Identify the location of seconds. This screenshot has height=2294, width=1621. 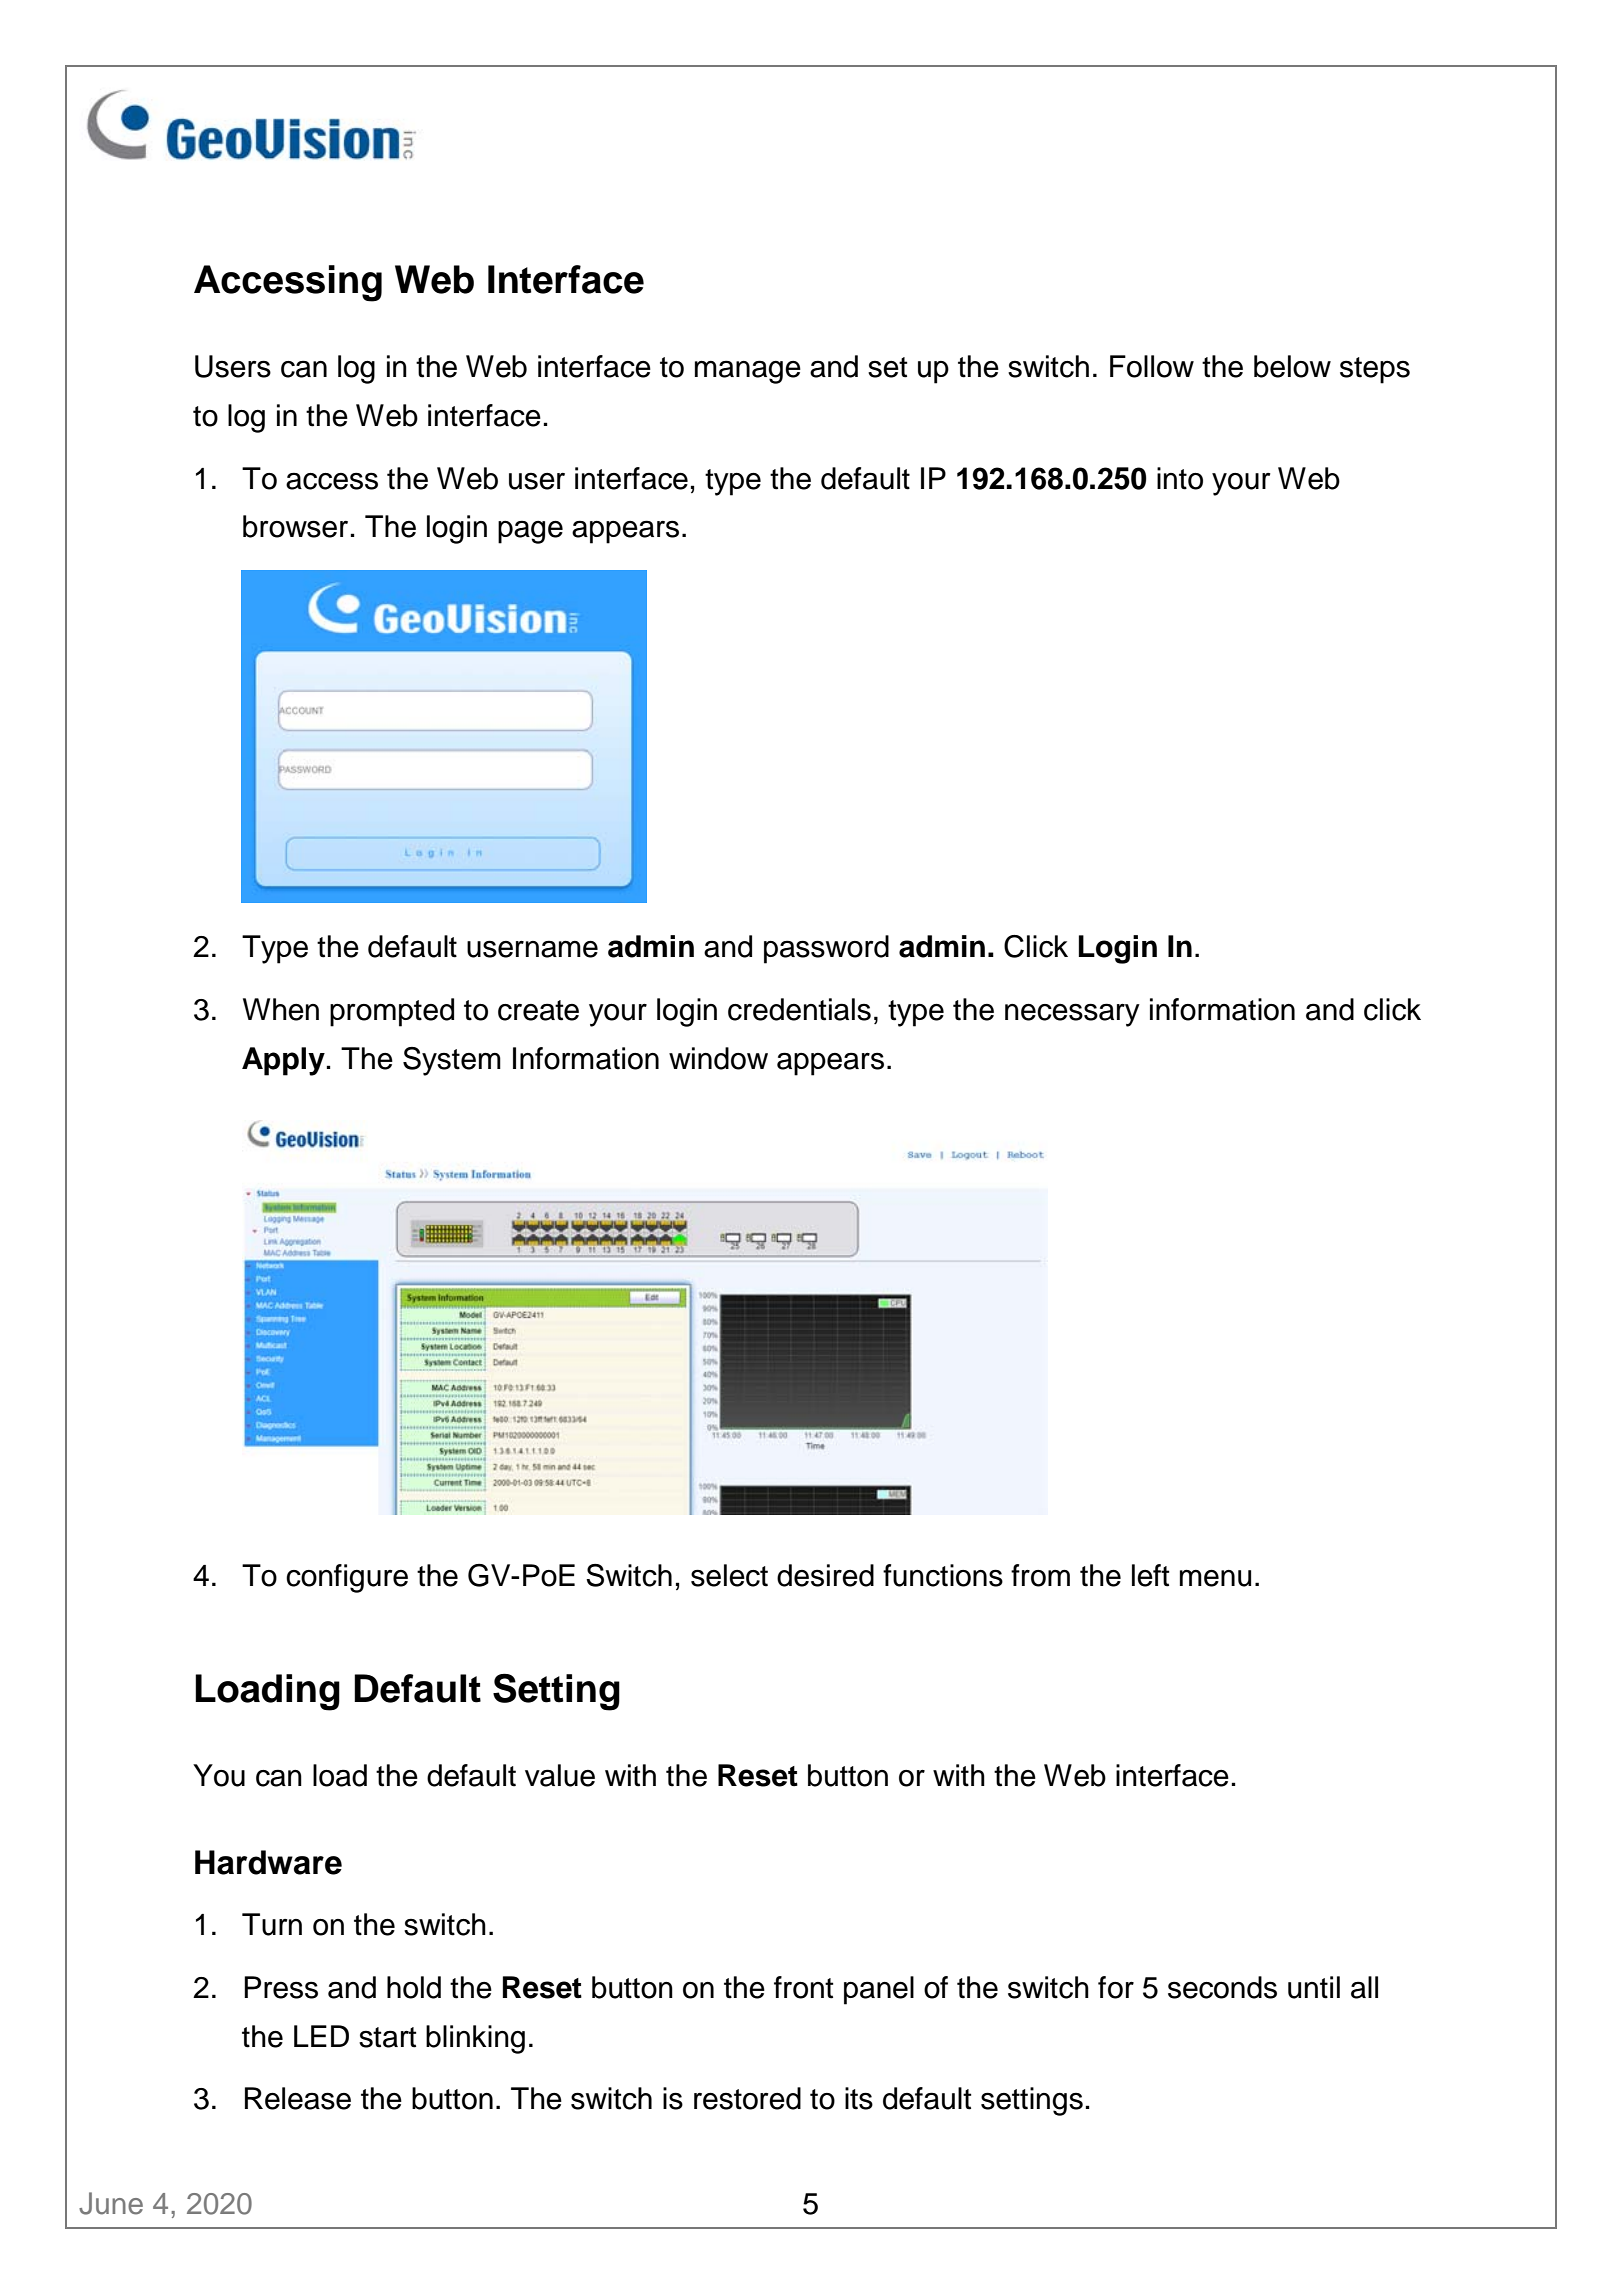
(1222, 1987).
